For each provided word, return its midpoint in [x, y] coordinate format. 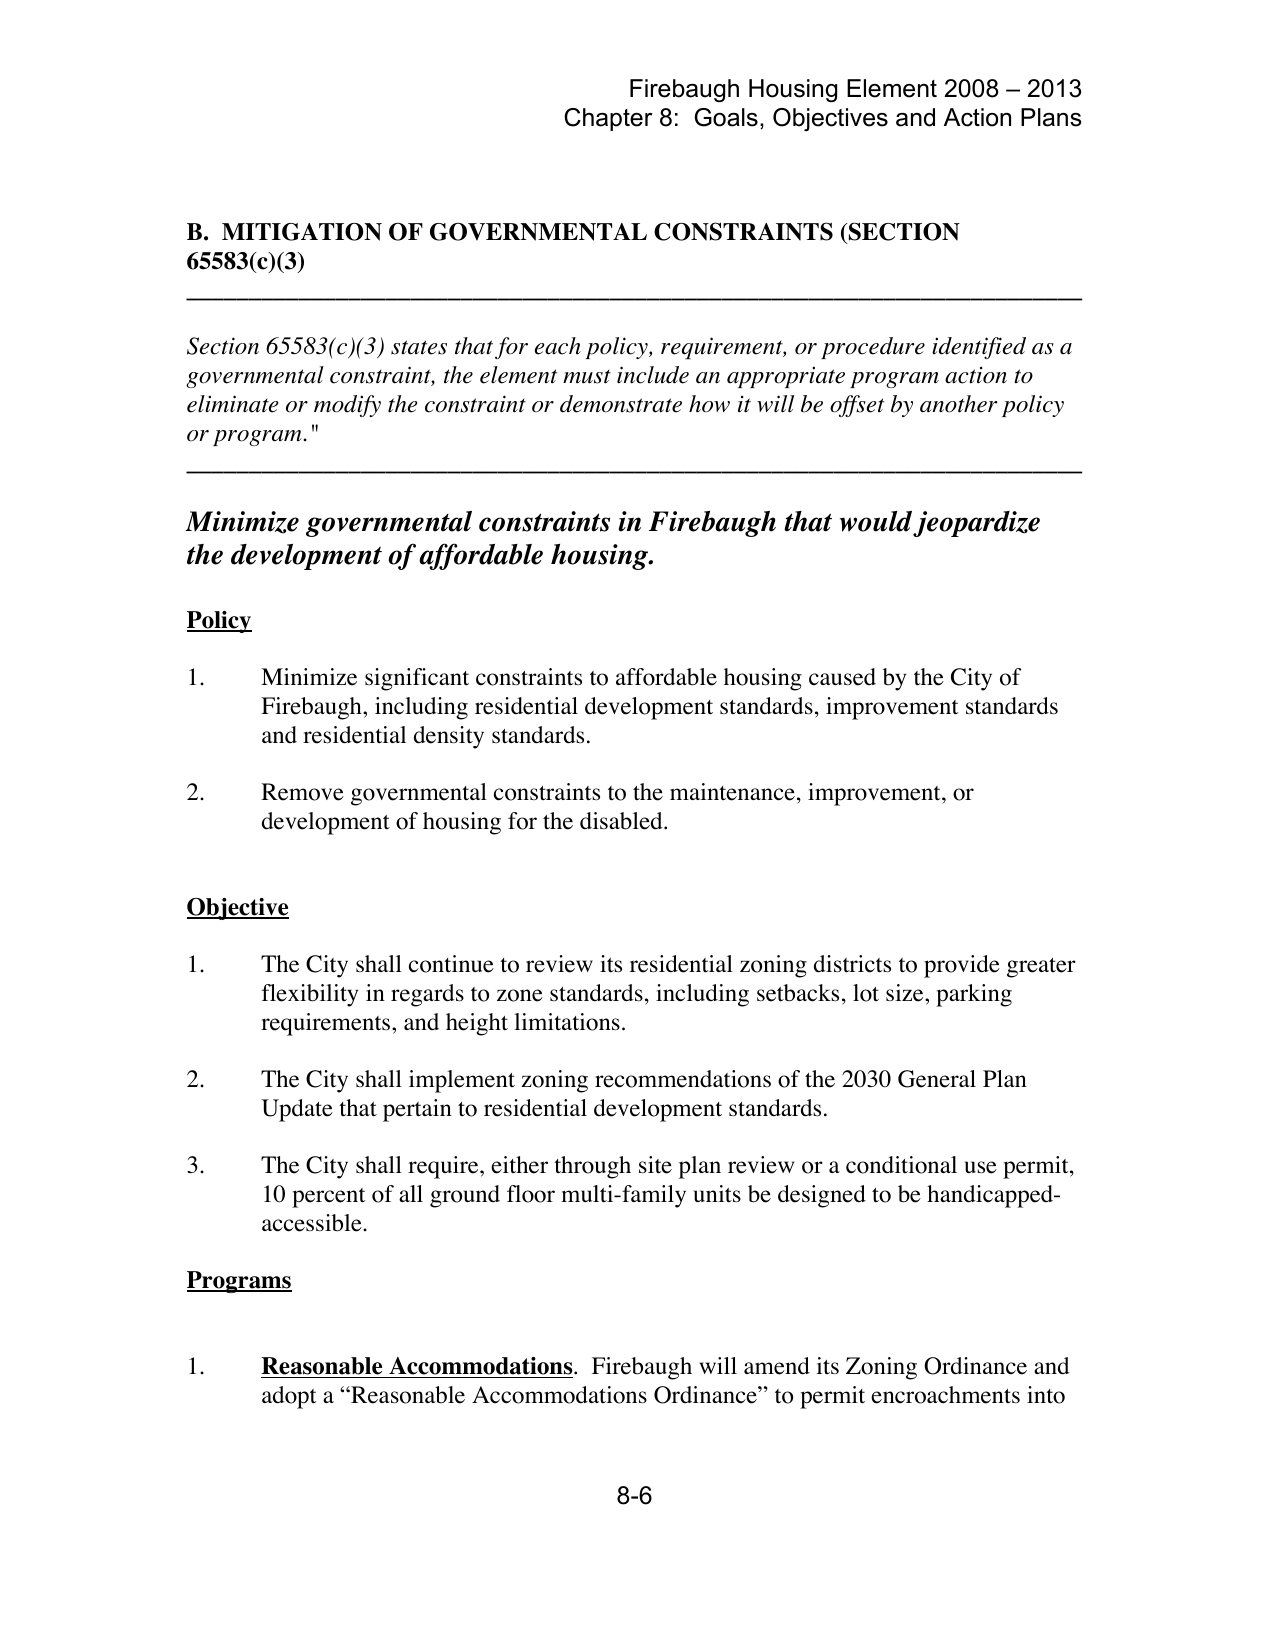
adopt [289, 1397]
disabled [622, 821]
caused [842, 677]
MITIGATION [302, 232]
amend [777, 1366]
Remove [302, 792]
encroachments [945, 1395]
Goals [726, 117]
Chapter [608, 119]
